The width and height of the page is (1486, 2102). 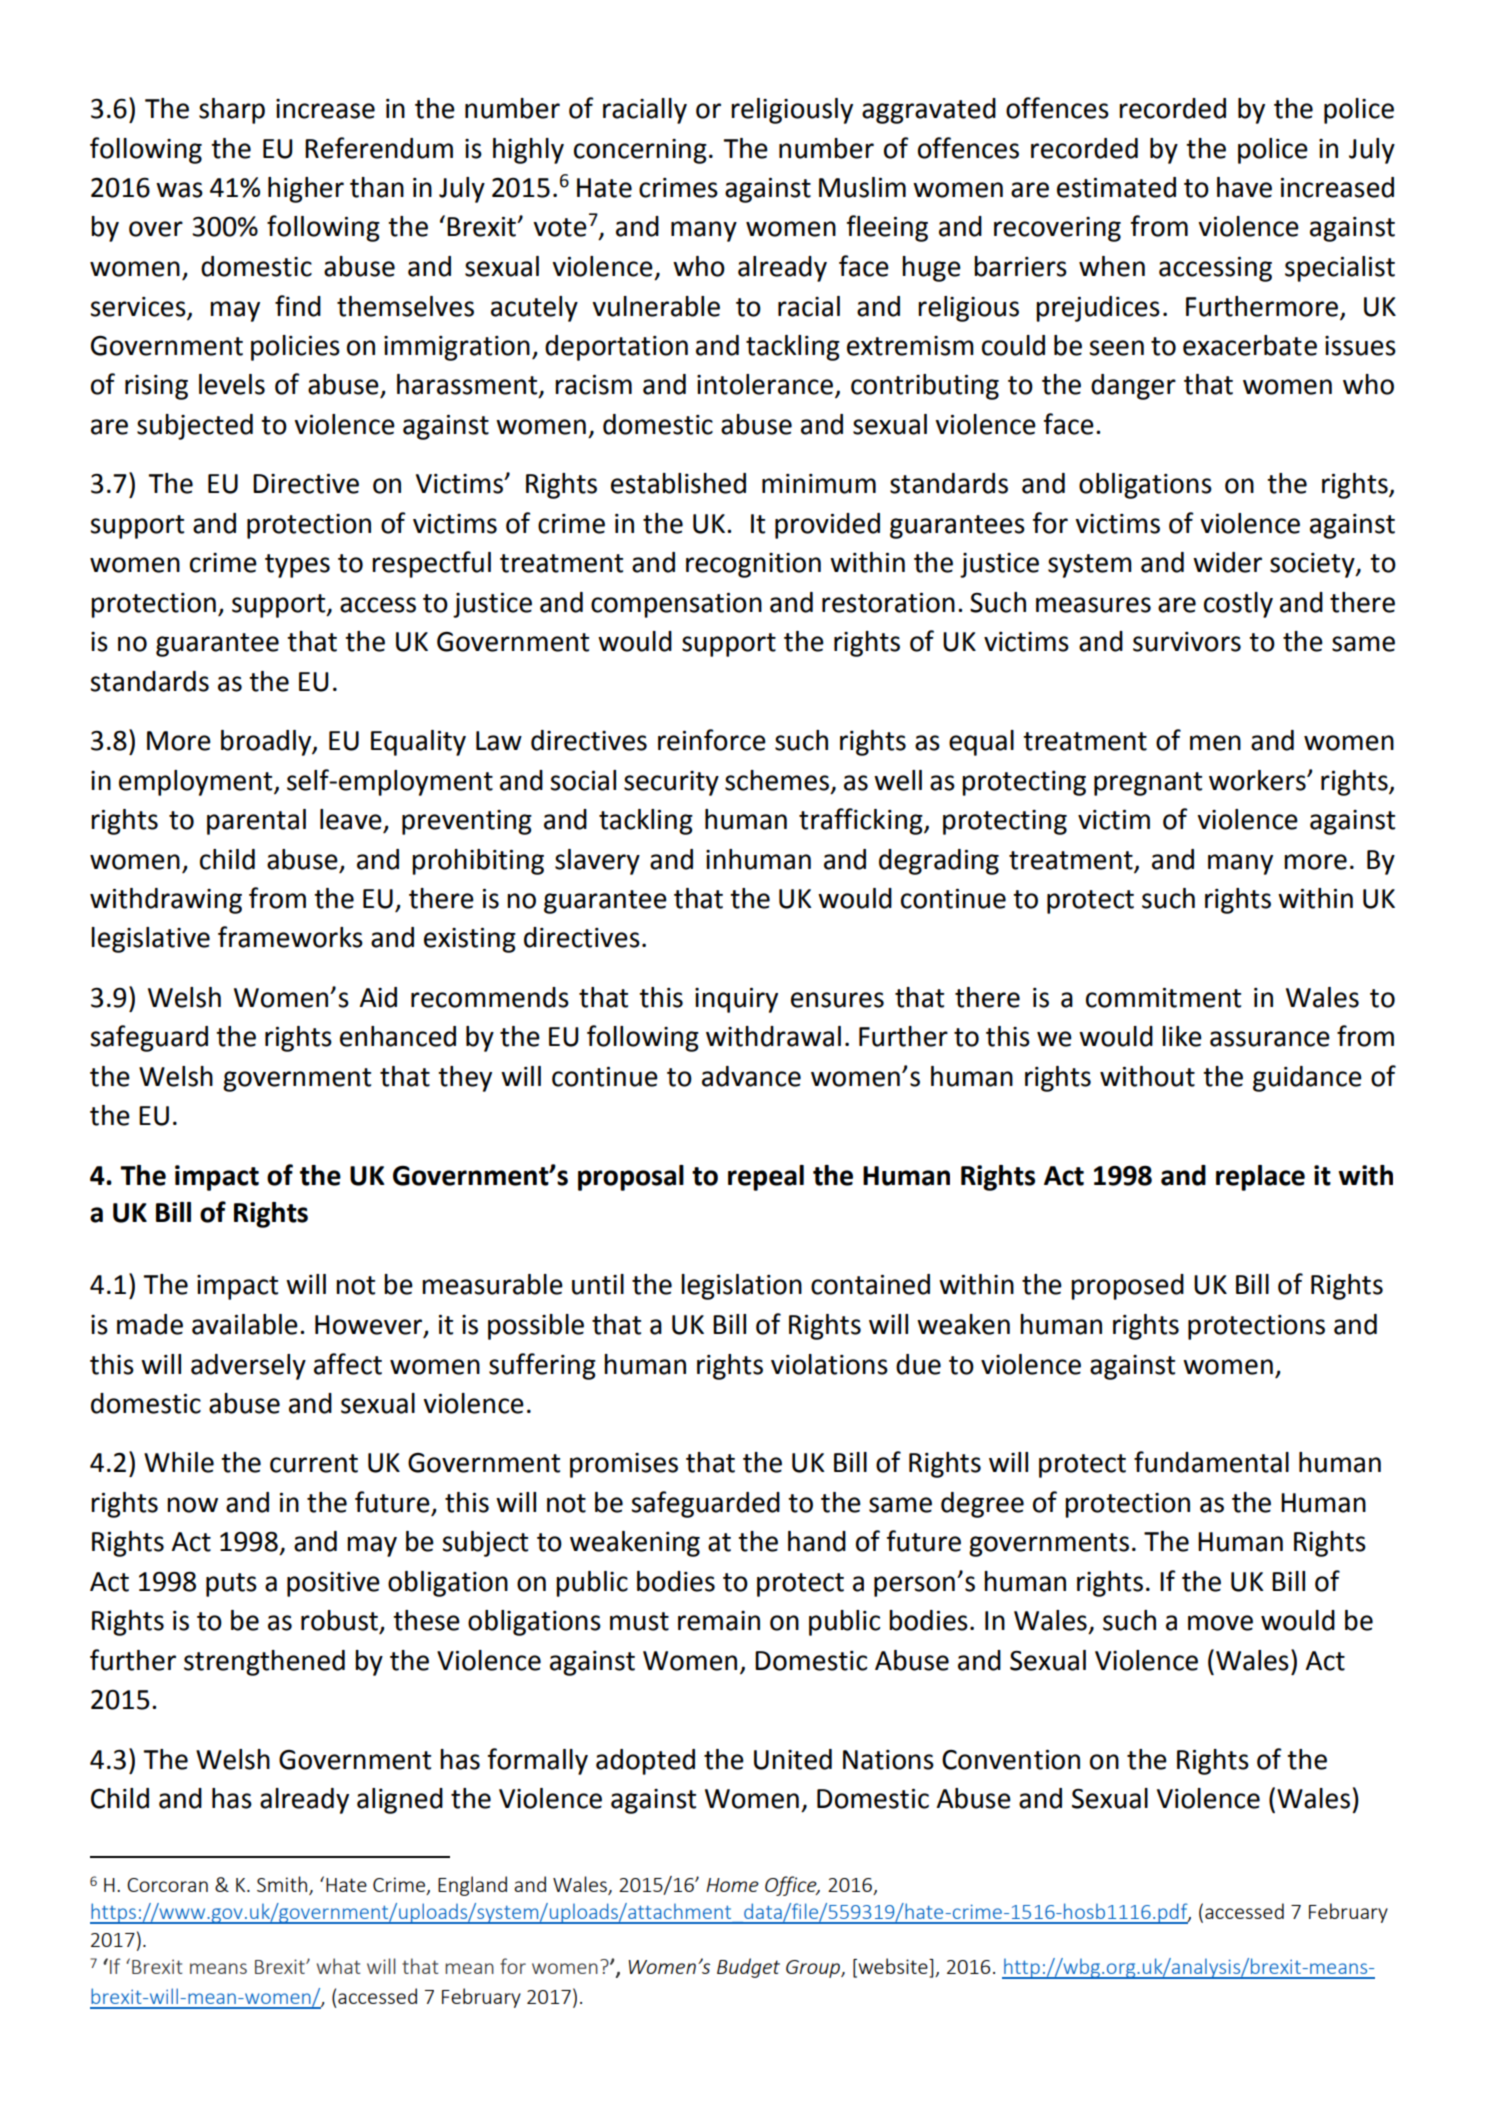 What do you see at coordinates (1258, 780) in the page?
I see `workers` at bounding box center [1258, 780].
